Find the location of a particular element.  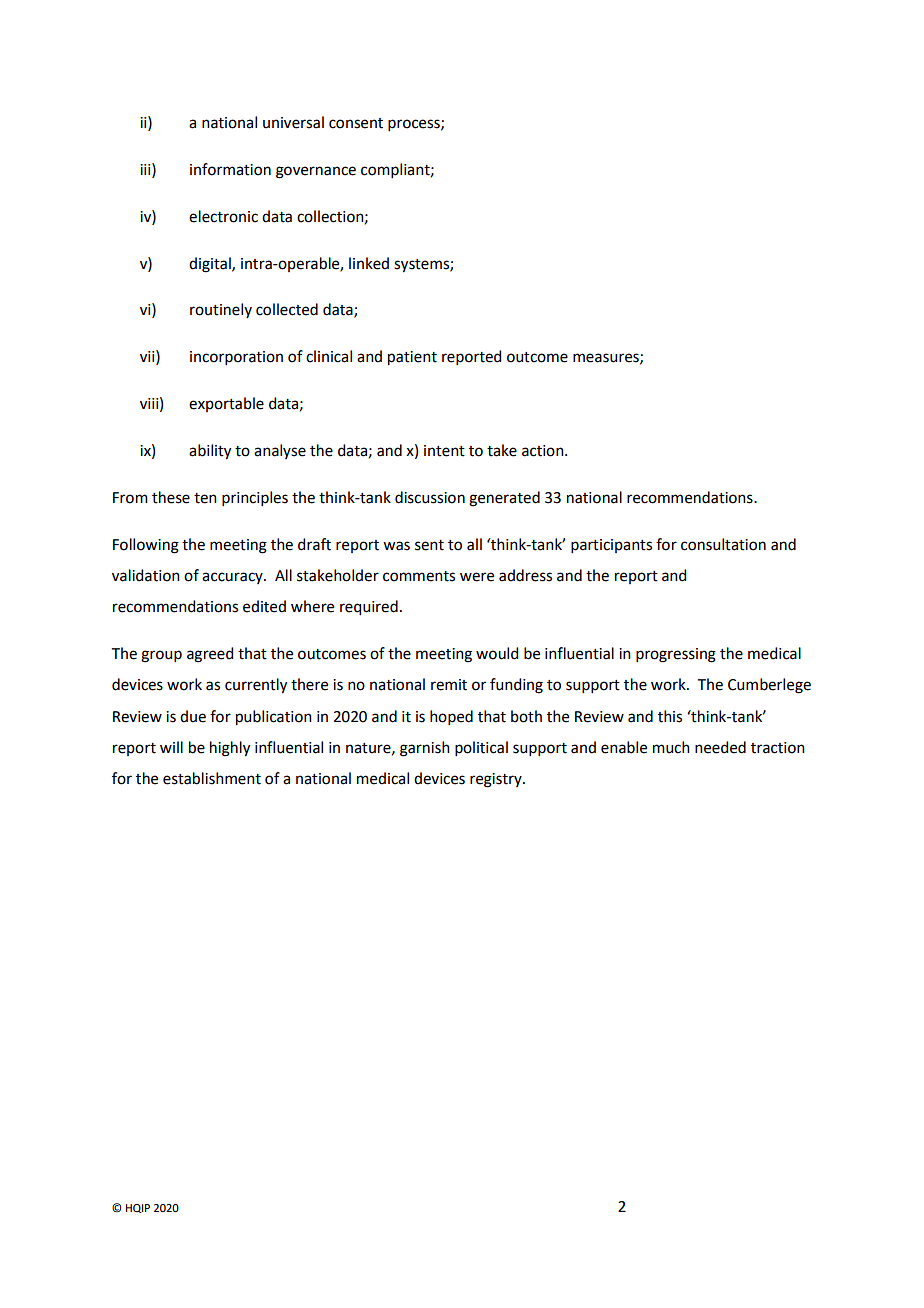

accuracy is located at coordinates (233, 578).
